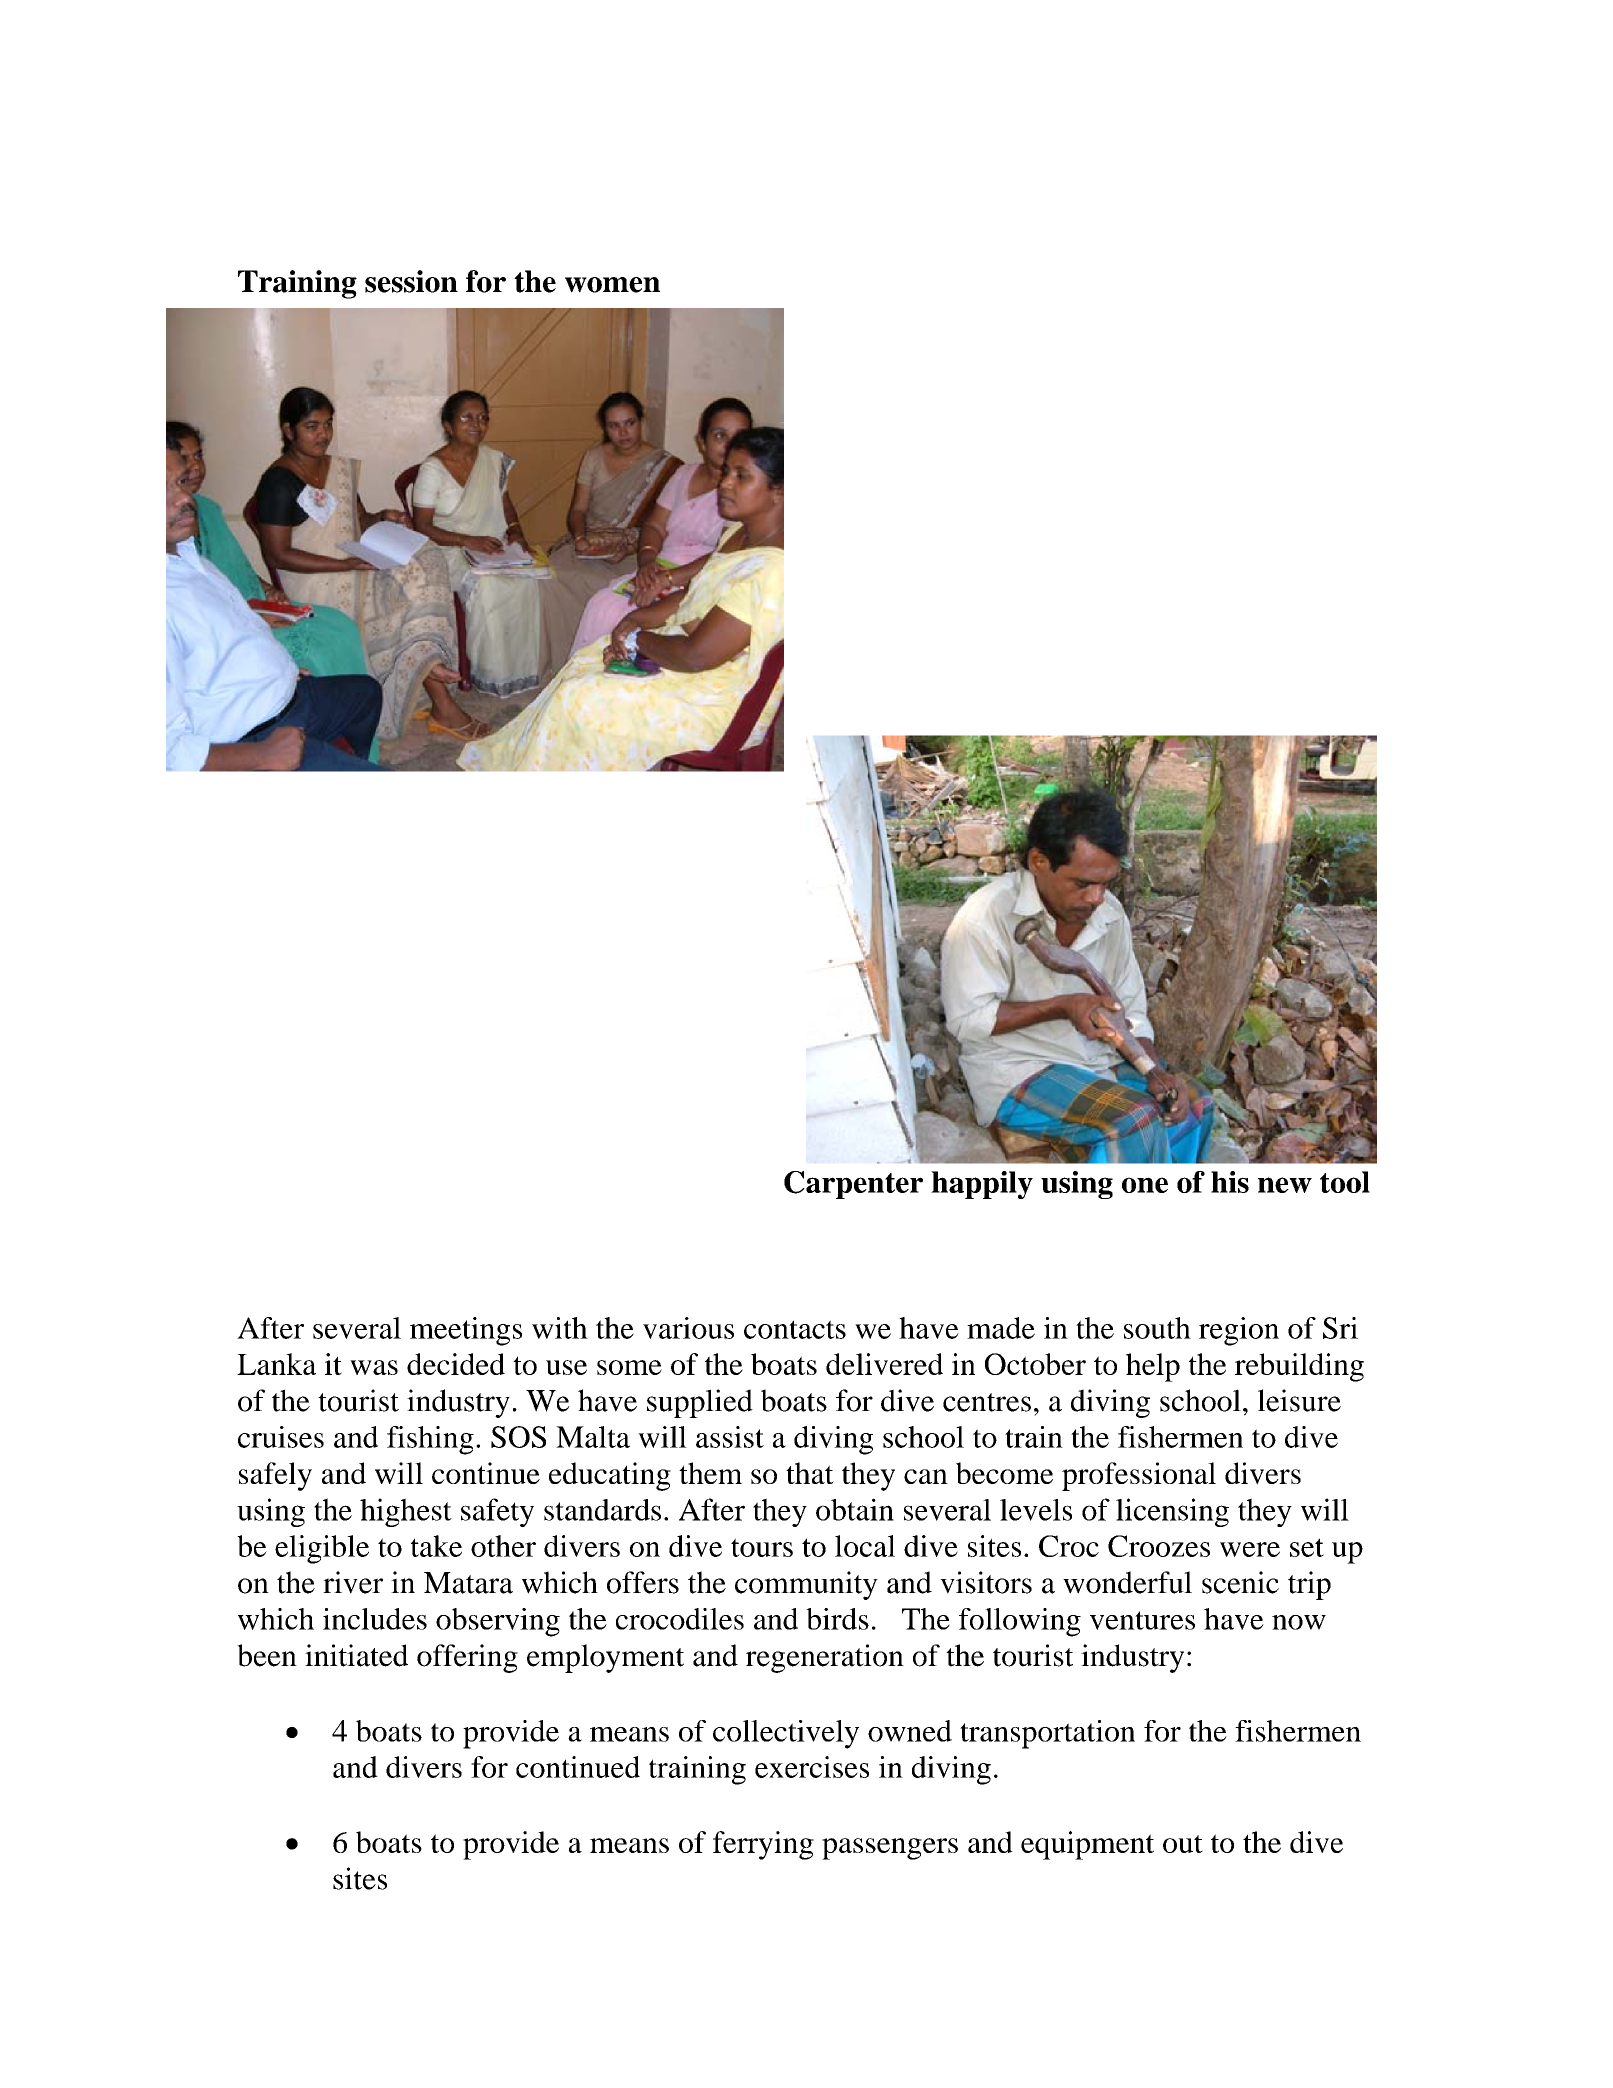  What do you see at coordinates (612, 285) in the screenshot?
I see `women` at bounding box center [612, 285].
